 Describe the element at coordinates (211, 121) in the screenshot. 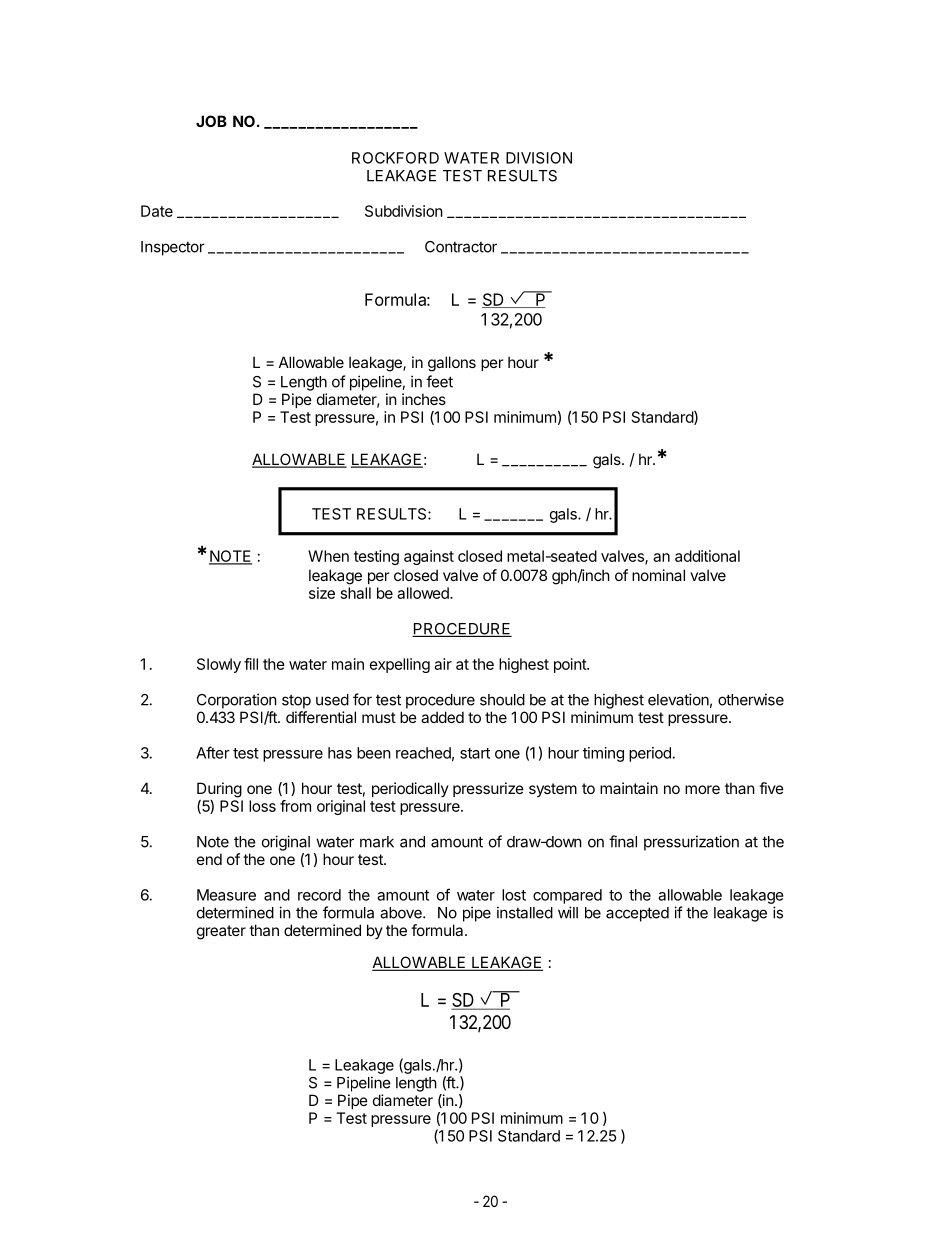

I see `JOB` at that location.
